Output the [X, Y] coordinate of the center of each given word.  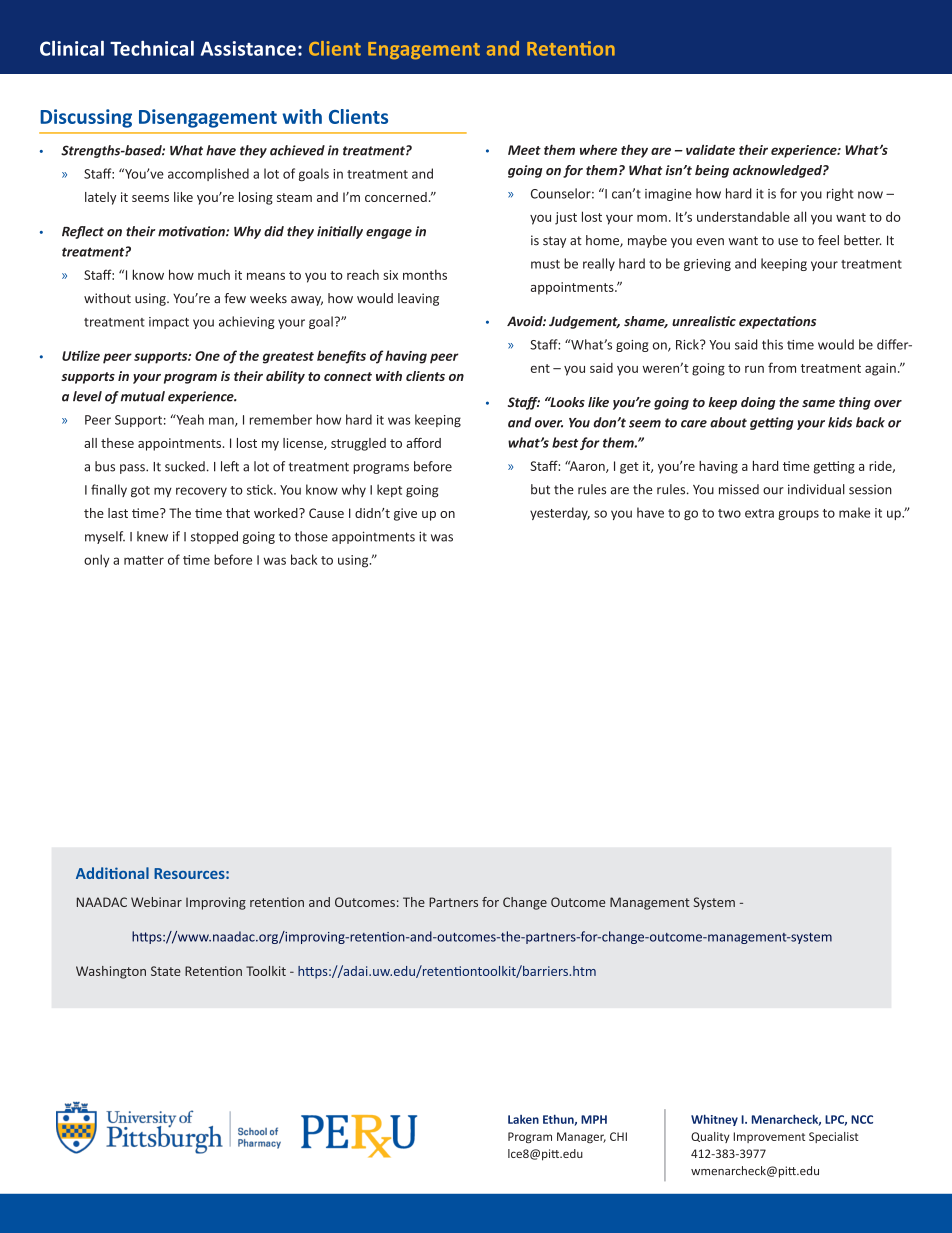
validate [710, 149]
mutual [143, 396]
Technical [152, 48]
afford [423, 443]
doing [758, 403]
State [166, 971]
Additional [112, 873]
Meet [524, 150]
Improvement [769, 1137]
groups [798, 515]
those [311, 536]
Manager [581, 1137]
